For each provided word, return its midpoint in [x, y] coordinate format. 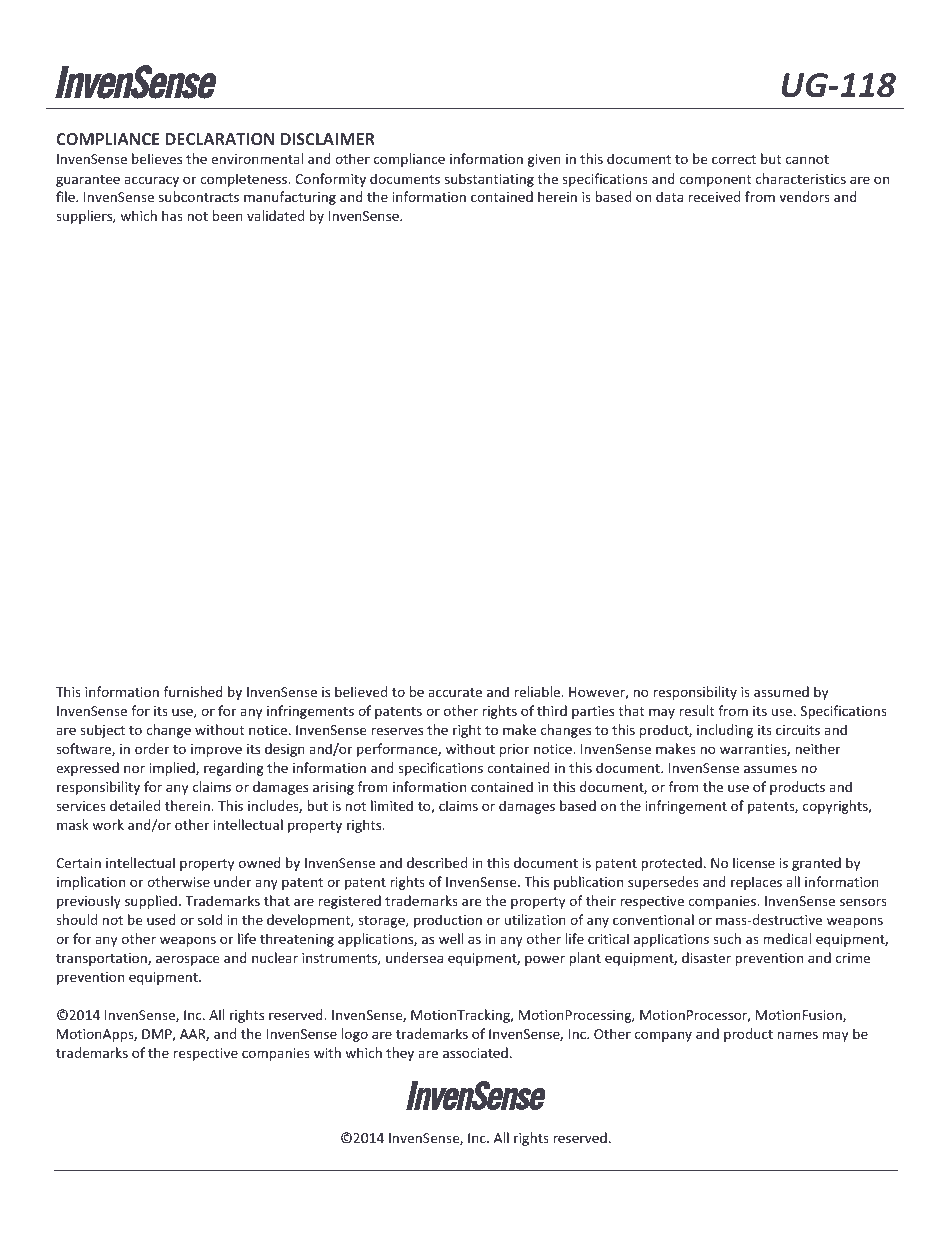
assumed [781, 691]
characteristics [801, 178]
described [437, 862]
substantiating [489, 180]
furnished [193, 691]
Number [124, 1180]
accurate [455, 692]
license [754, 862]
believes [157, 158]
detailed [135, 805]
